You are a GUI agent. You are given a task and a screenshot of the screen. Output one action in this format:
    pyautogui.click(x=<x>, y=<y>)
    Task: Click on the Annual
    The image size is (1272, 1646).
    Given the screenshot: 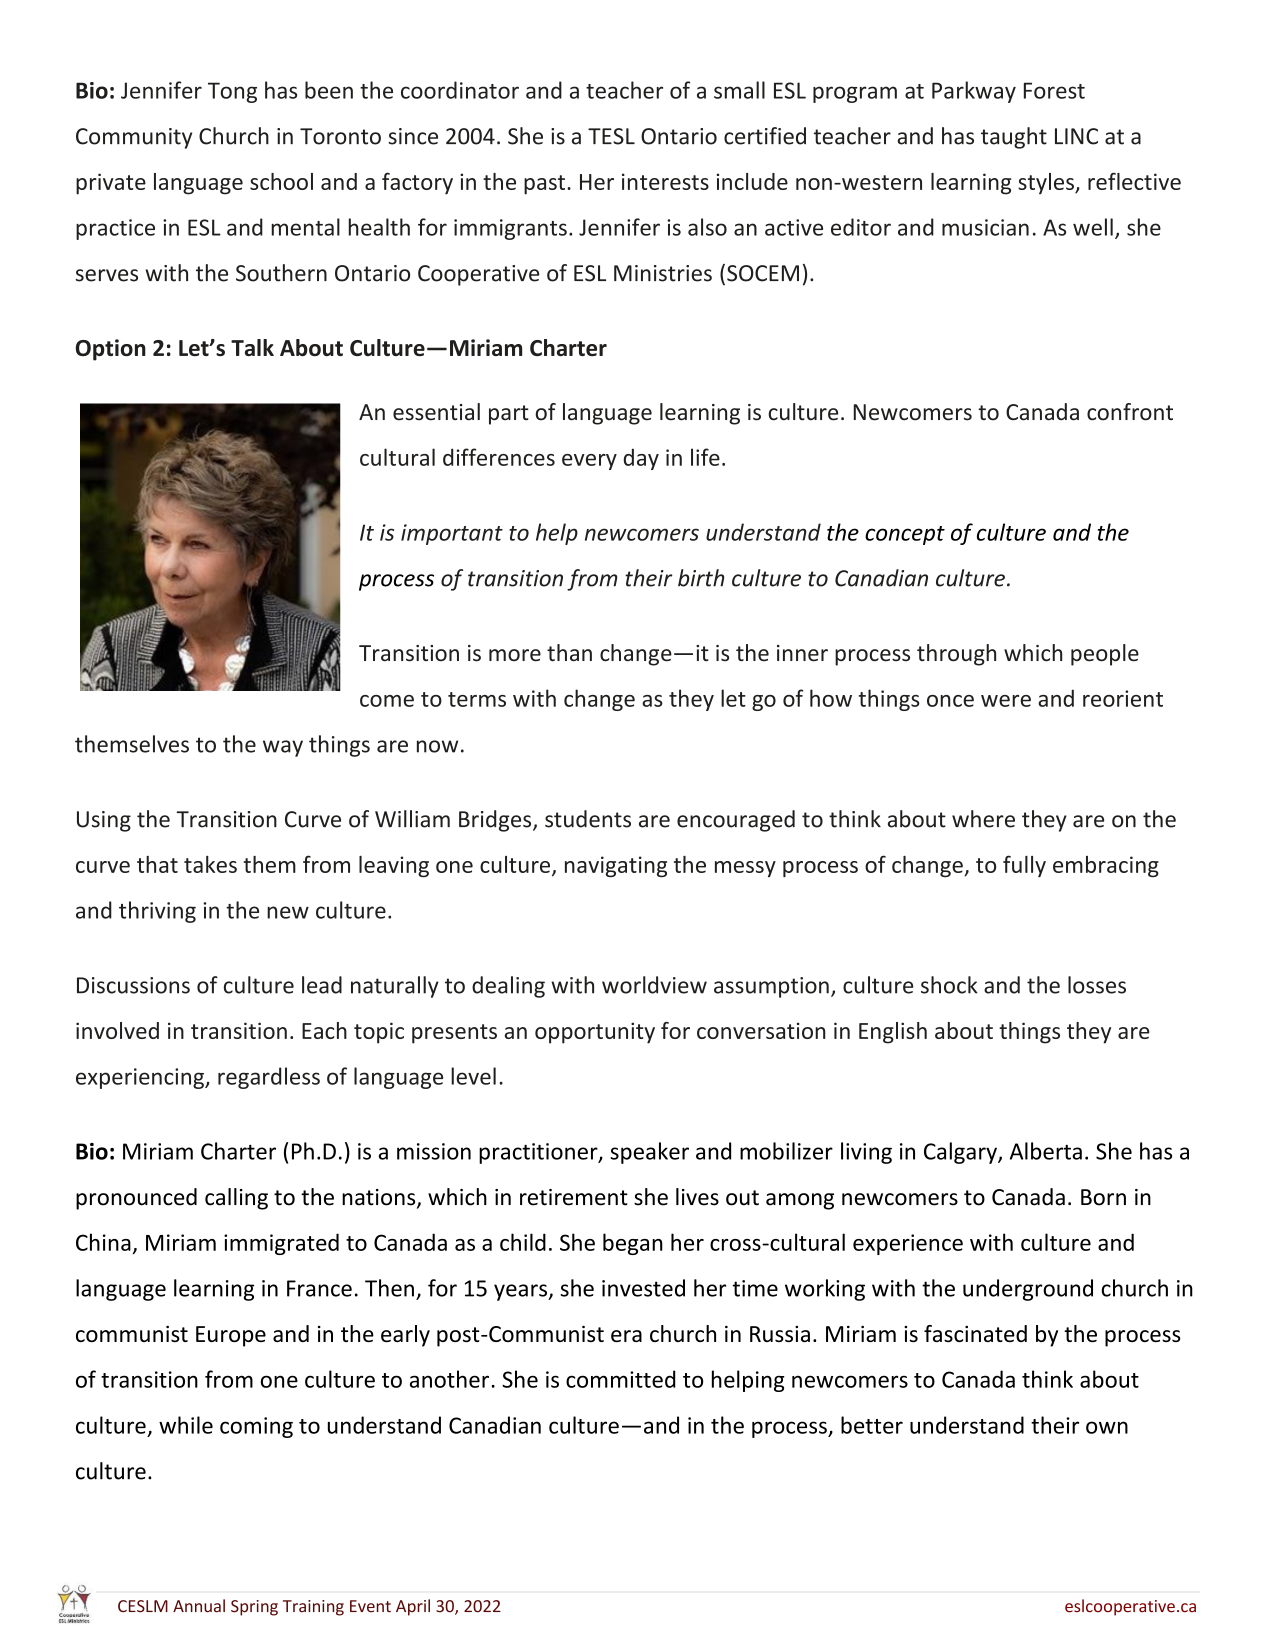 What is the action you would take?
    pyautogui.click(x=199, y=1606)
